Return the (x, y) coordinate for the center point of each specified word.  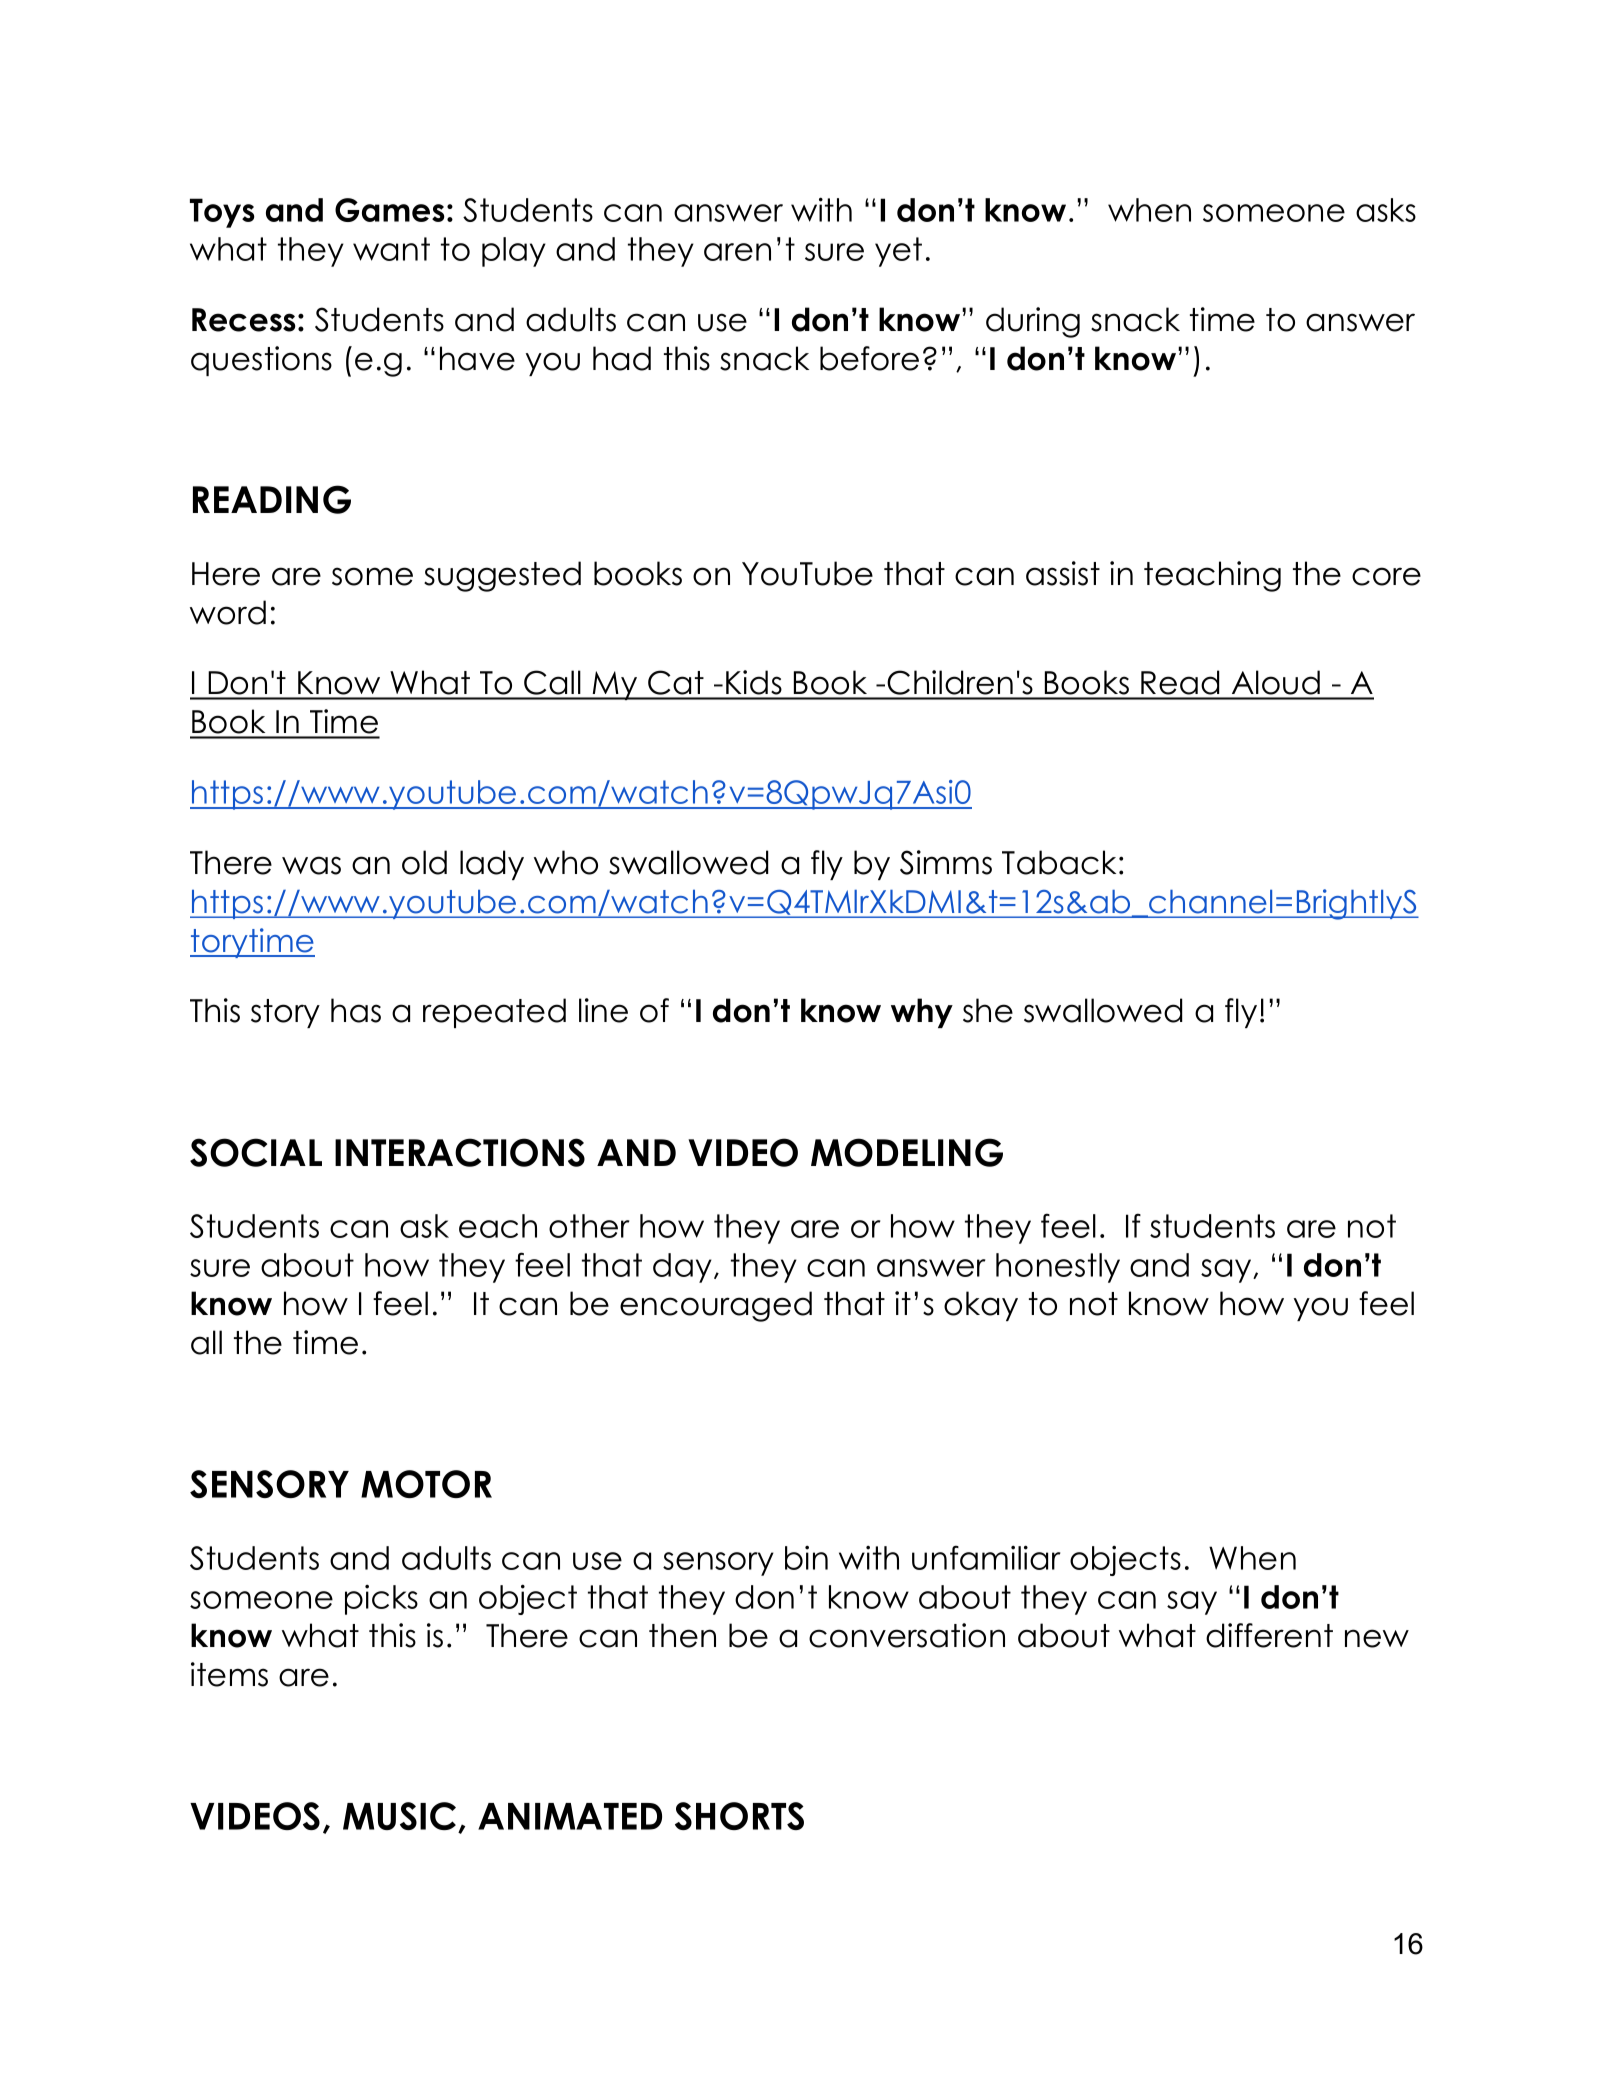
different (1269, 1635)
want (391, 249)
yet (898, 252)
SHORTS (739, 1816)
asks (1386, 210)
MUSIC (401, 1817)
